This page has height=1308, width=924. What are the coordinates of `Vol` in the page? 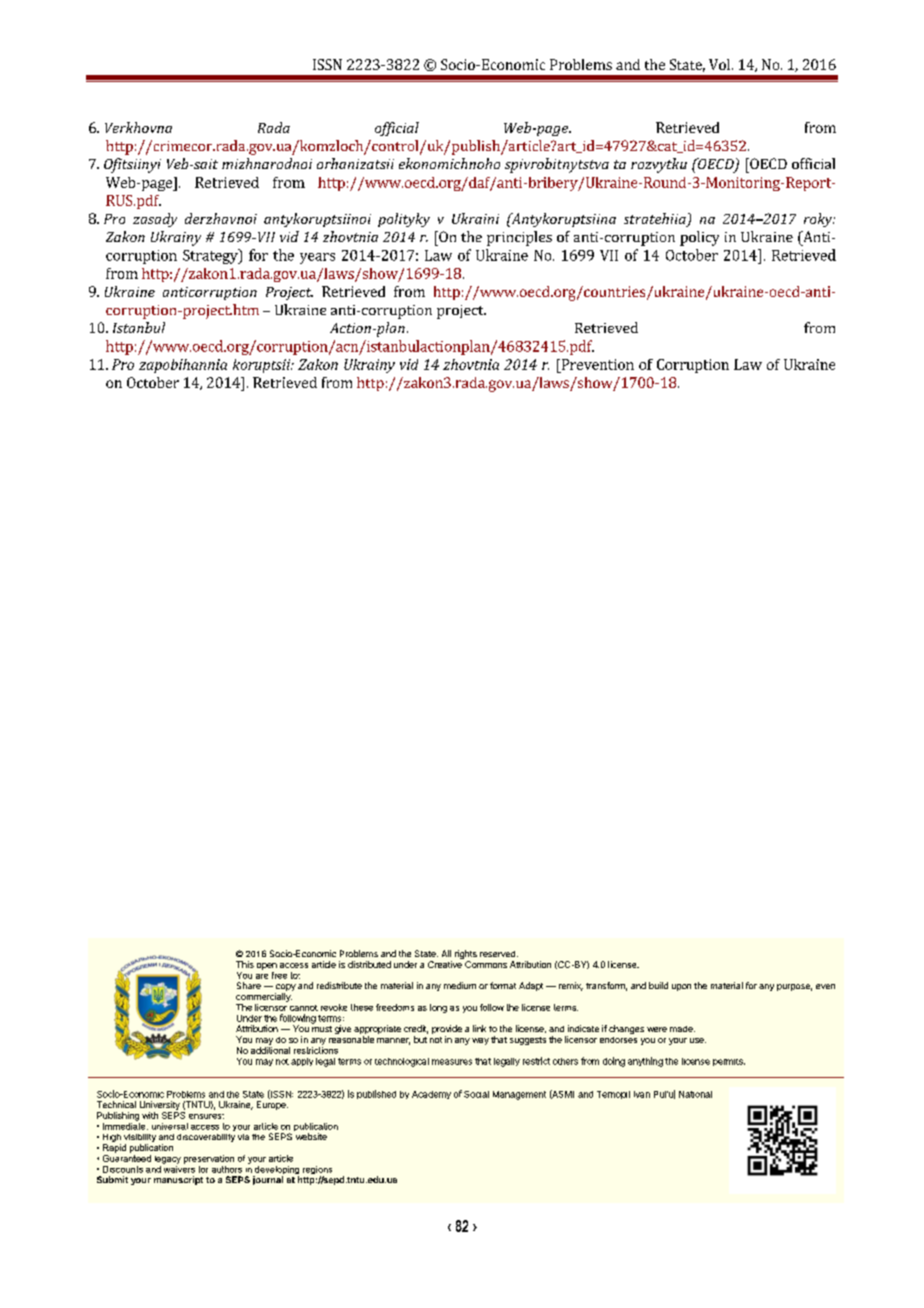 It's located at (721, 64).
